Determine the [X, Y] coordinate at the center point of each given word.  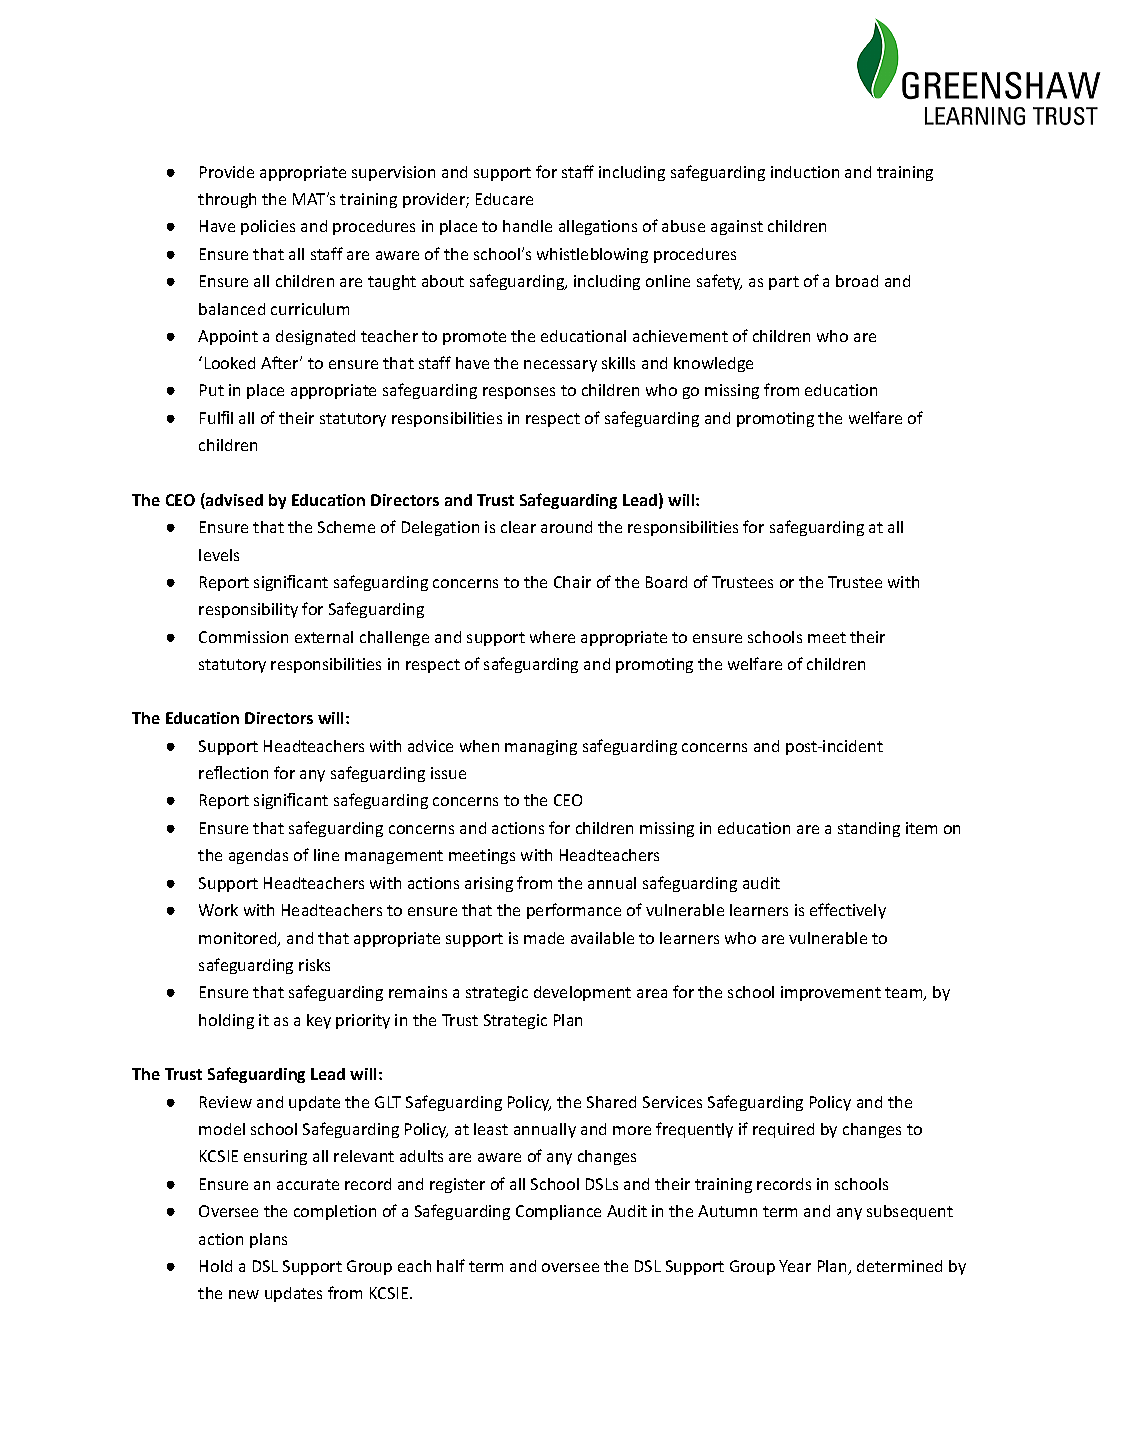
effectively [848, 911]
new [244, 1294]
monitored [239, 939]
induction [805, 172]
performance [574, 911]
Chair [572, 582]
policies [268, 227]
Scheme [346, 527]
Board [666, 582]
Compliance [558, 1212]
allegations [598, 227]
